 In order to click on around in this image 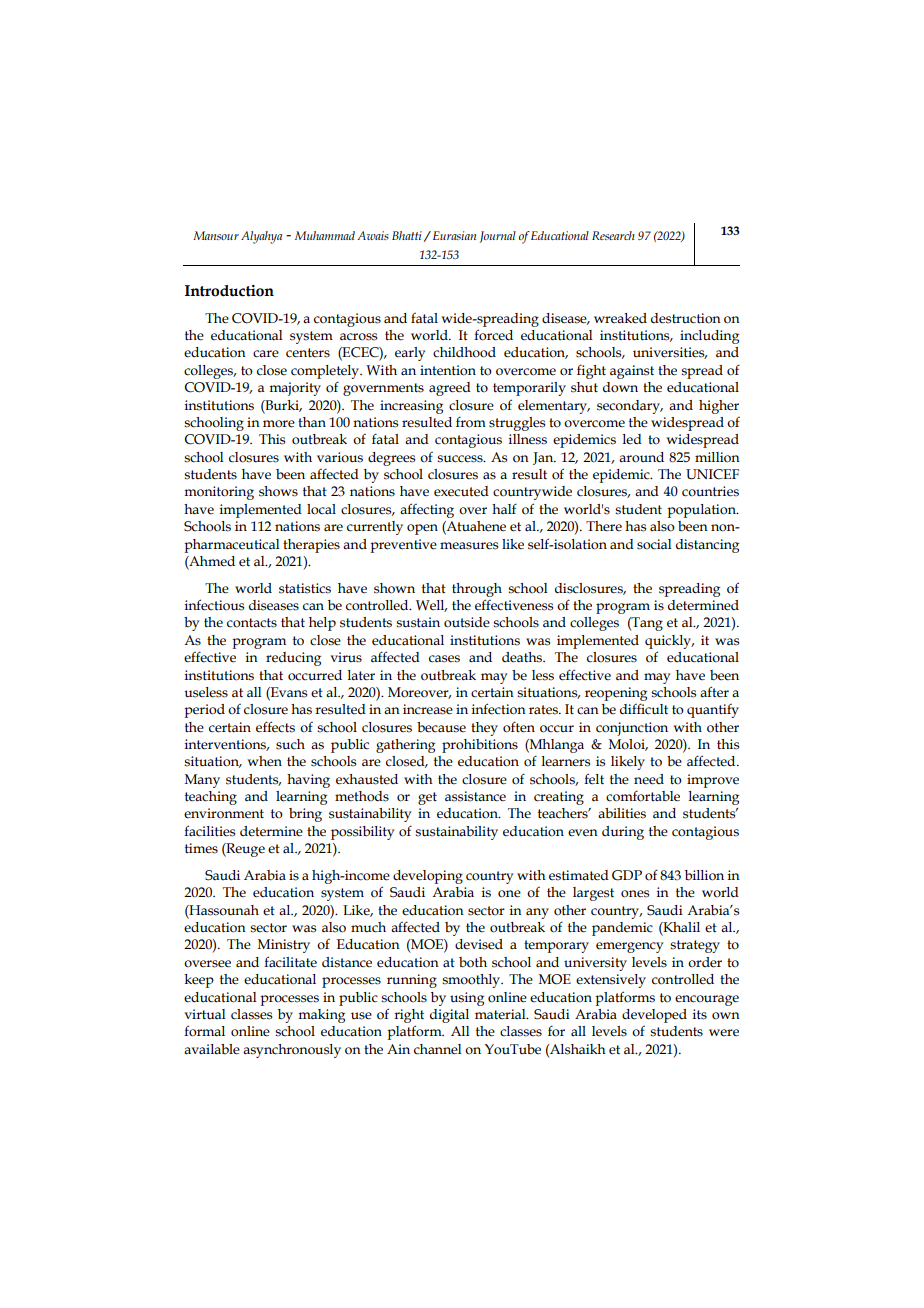, I will do `click(641, 457)`.
